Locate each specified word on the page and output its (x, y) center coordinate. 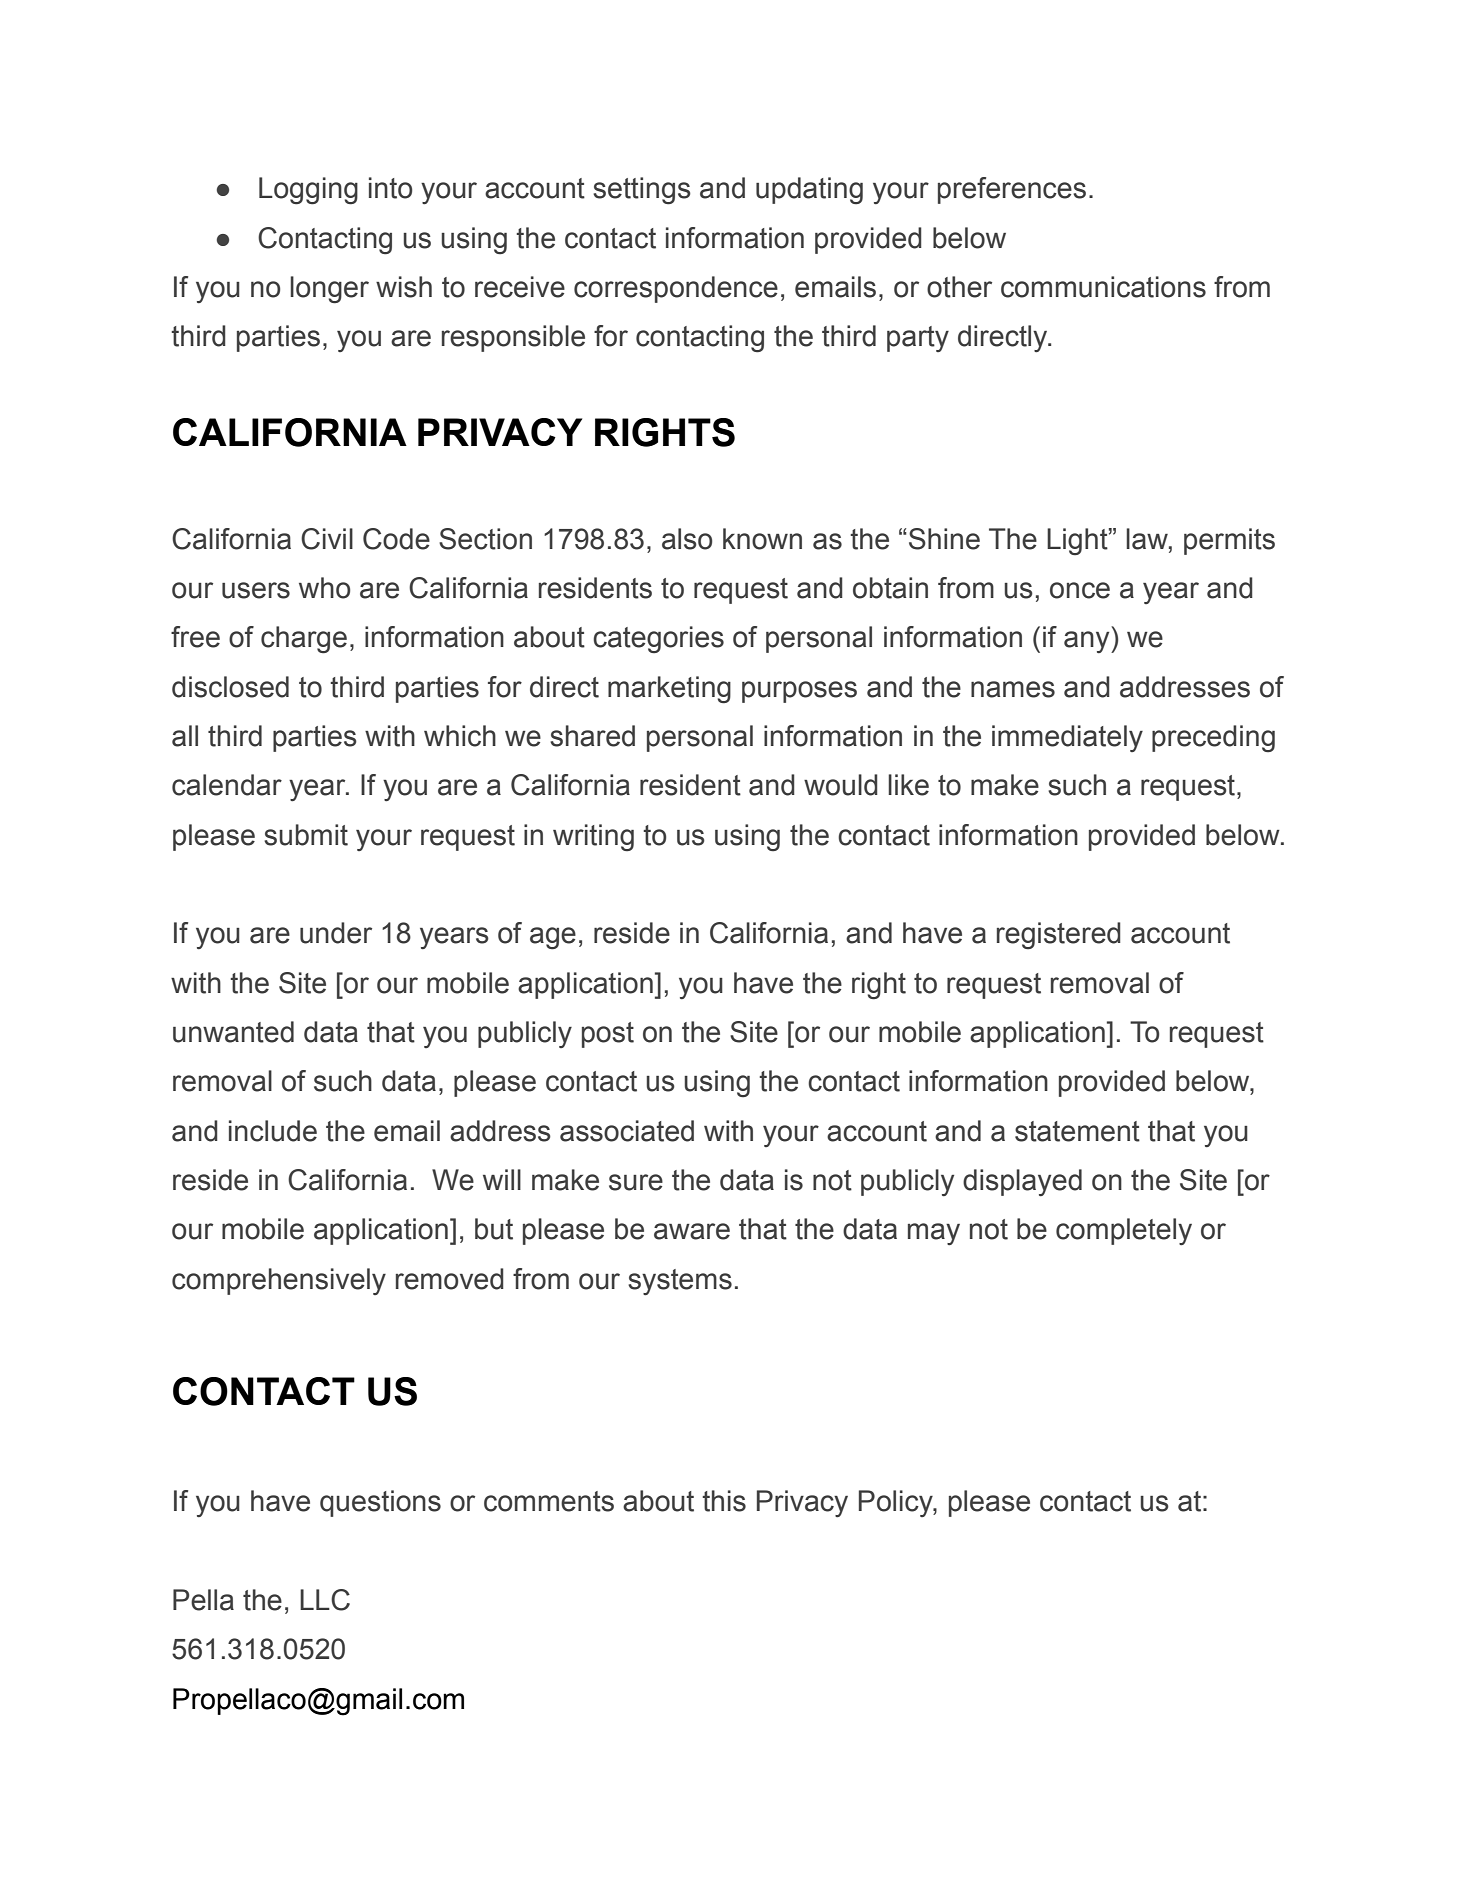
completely (1124, 1231)
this (724, 1501)
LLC (325, 1600)
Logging (308, 191)
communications (1103, 287)
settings (642, 191)
